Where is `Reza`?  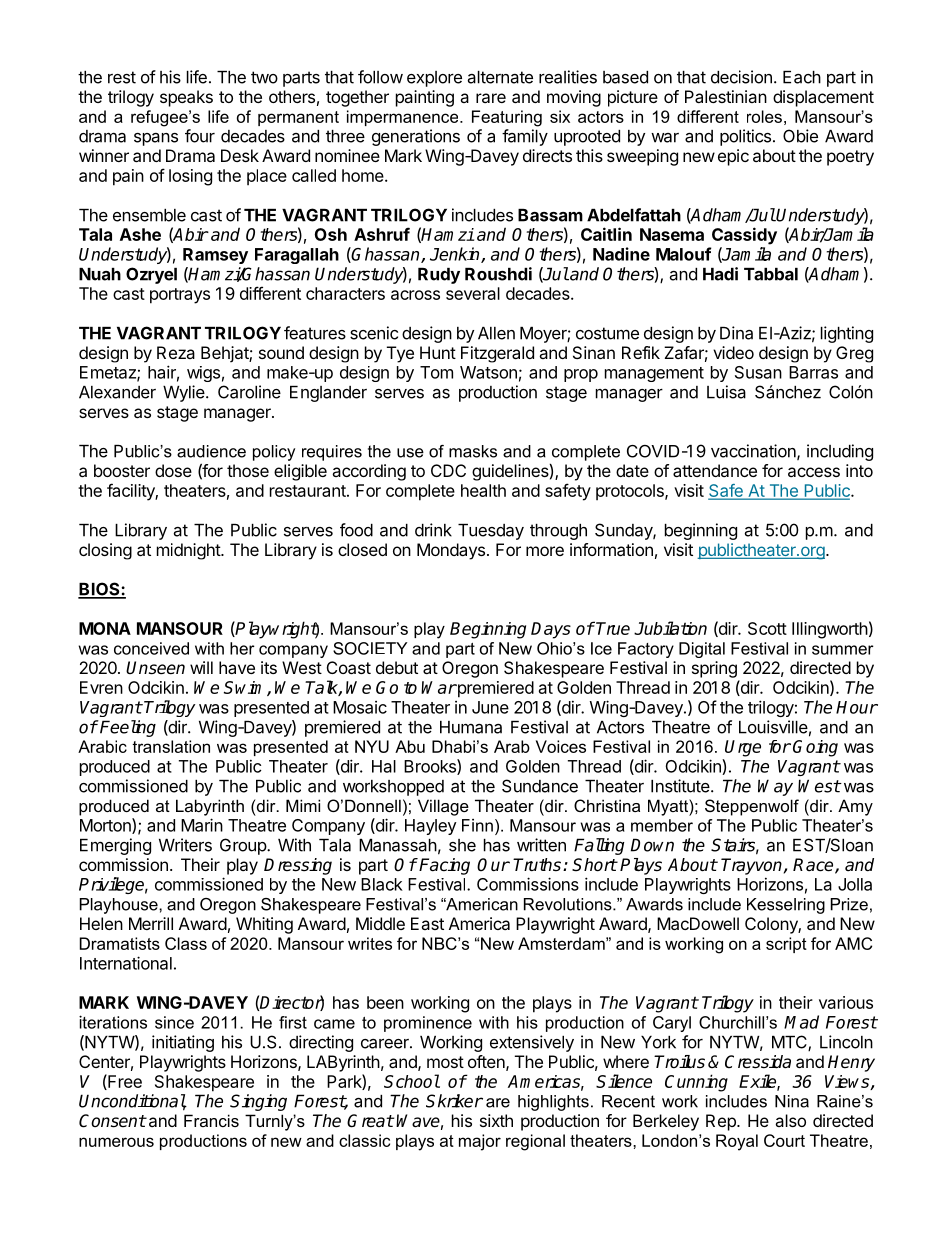 Reza is located at coordinates (176, 352).
